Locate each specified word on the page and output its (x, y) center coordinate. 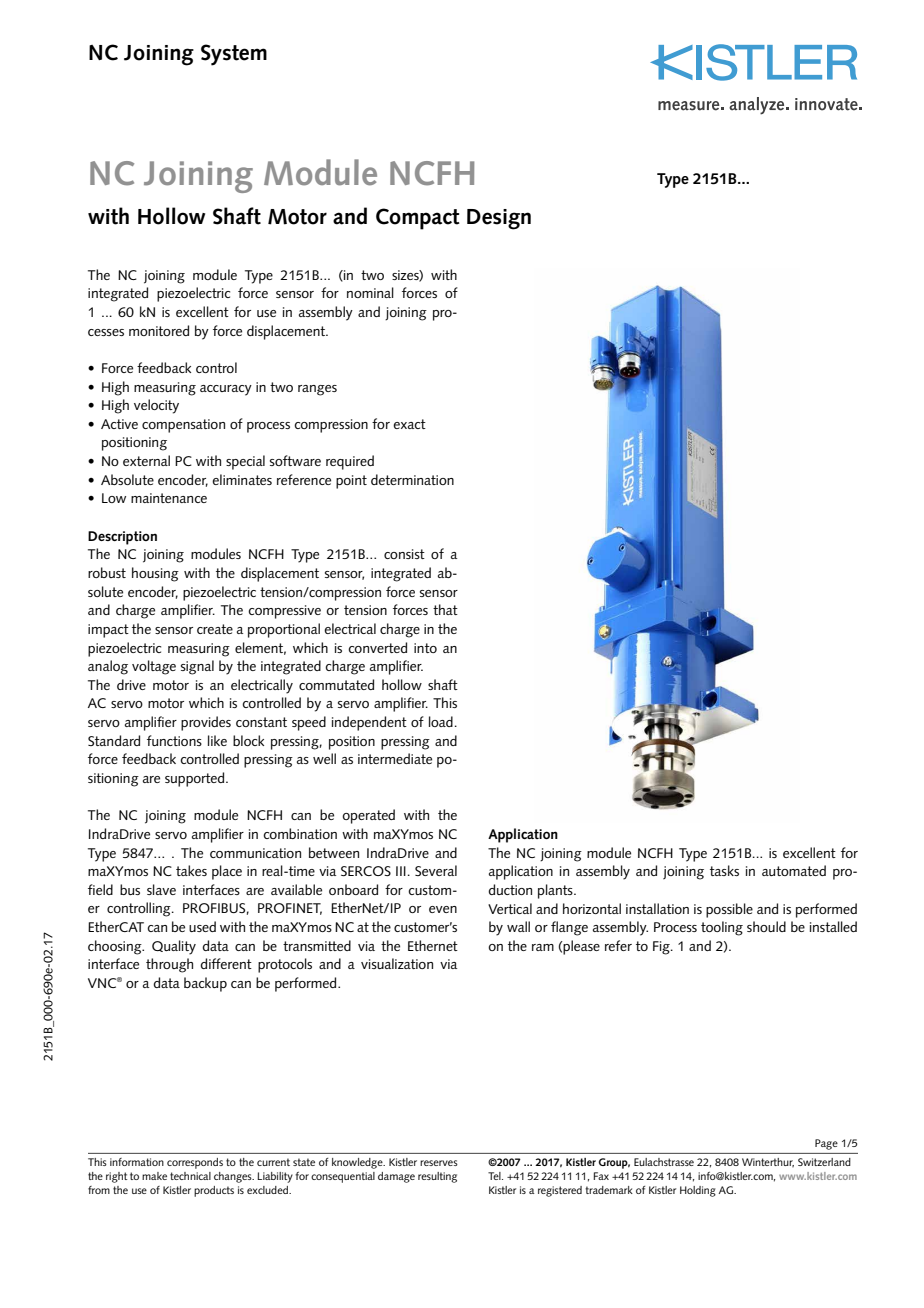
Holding (698, 1191)
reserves (439, 1163)
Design (499, 219)
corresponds (195, 1163)
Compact (418, 219)
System (234, 55)
